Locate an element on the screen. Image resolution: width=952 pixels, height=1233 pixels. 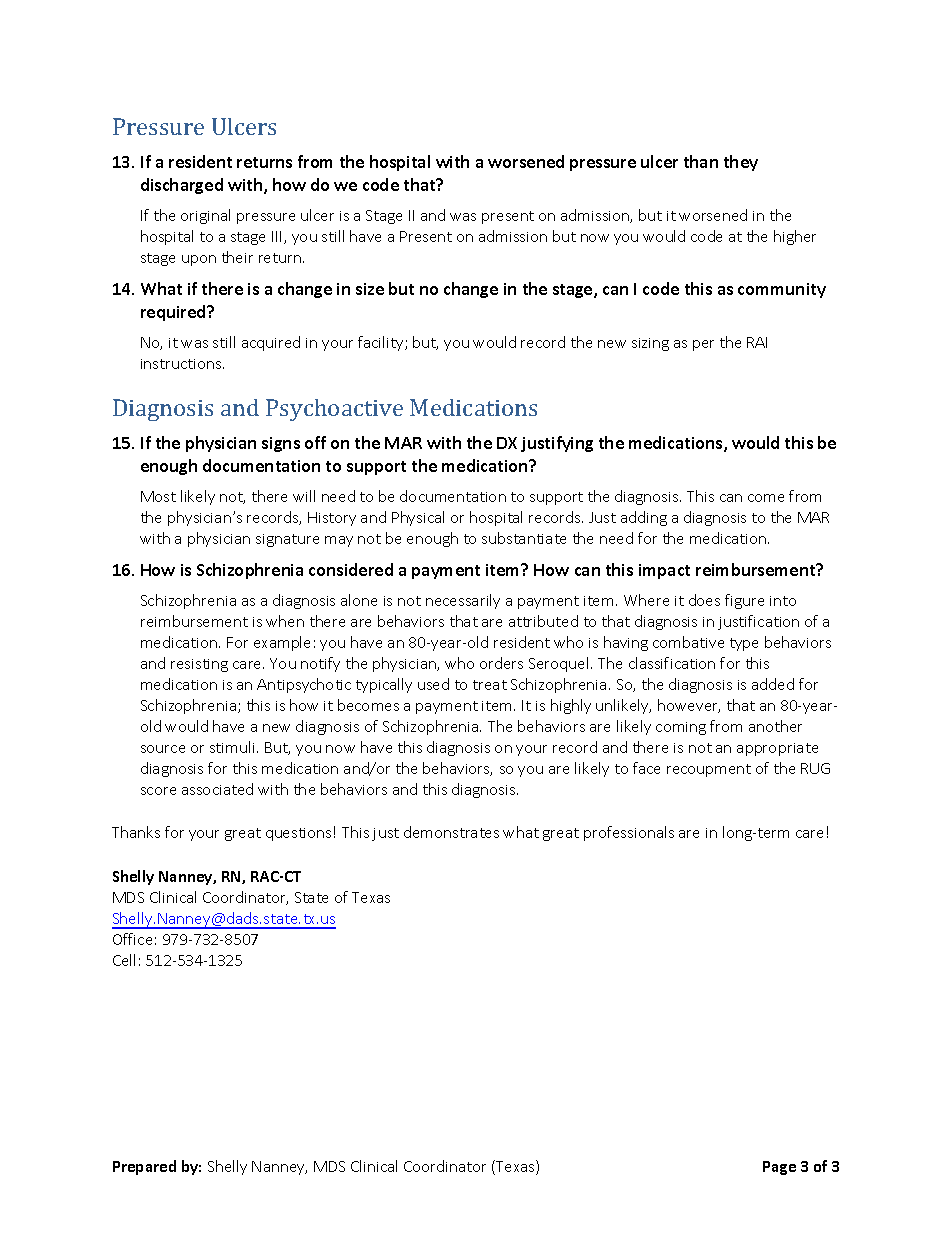
professionals is located at coordinates (629, 833).
